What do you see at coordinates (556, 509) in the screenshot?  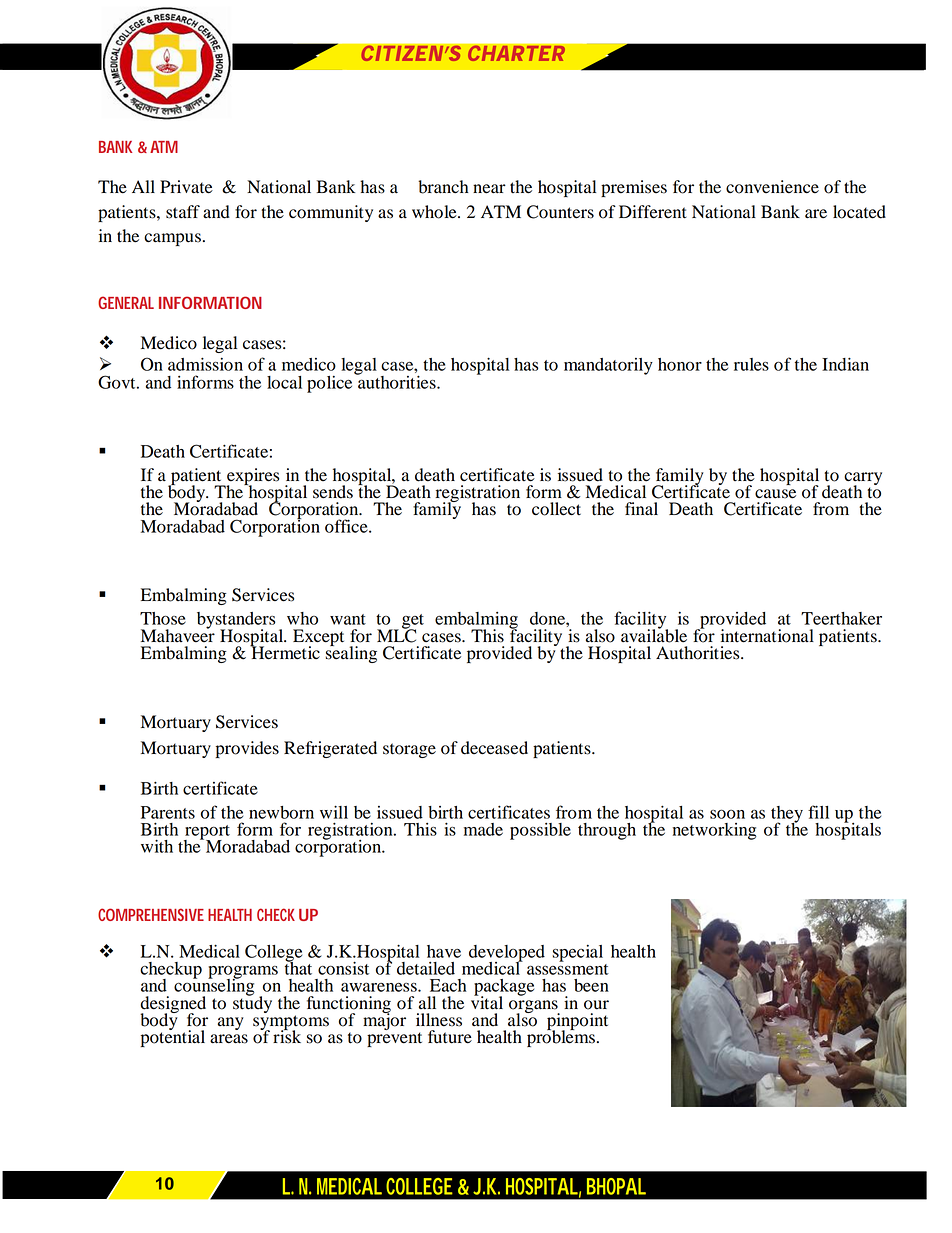 I see `collect` at bounding box center [556, 509].
